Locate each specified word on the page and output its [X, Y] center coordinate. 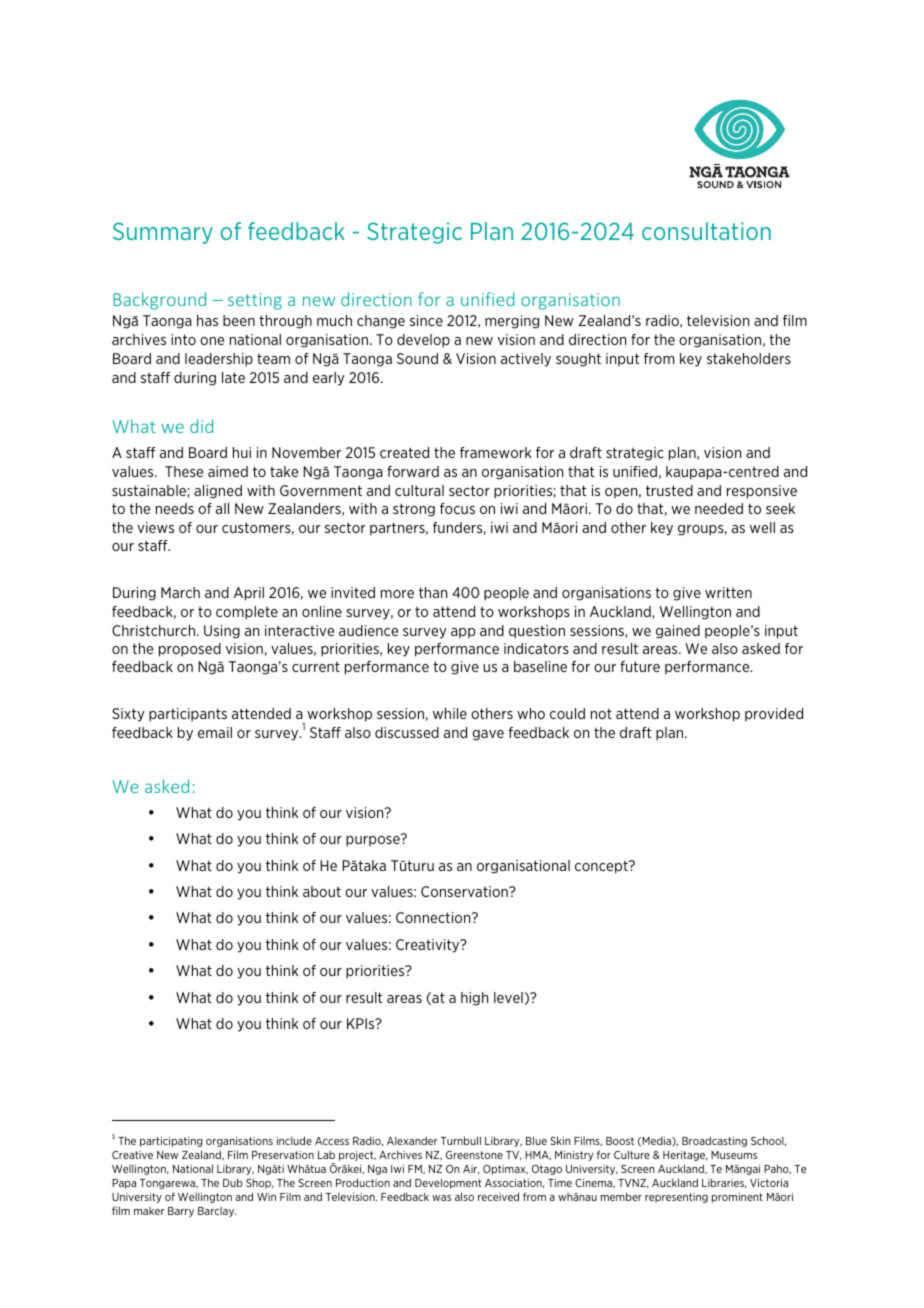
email [215, 732]
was [441, 1198]
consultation [706, 231]
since [426, 320]
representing [676, 1198]
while [450, 713]
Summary [163, 233]
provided [774, 714]
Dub [233, 1182]
